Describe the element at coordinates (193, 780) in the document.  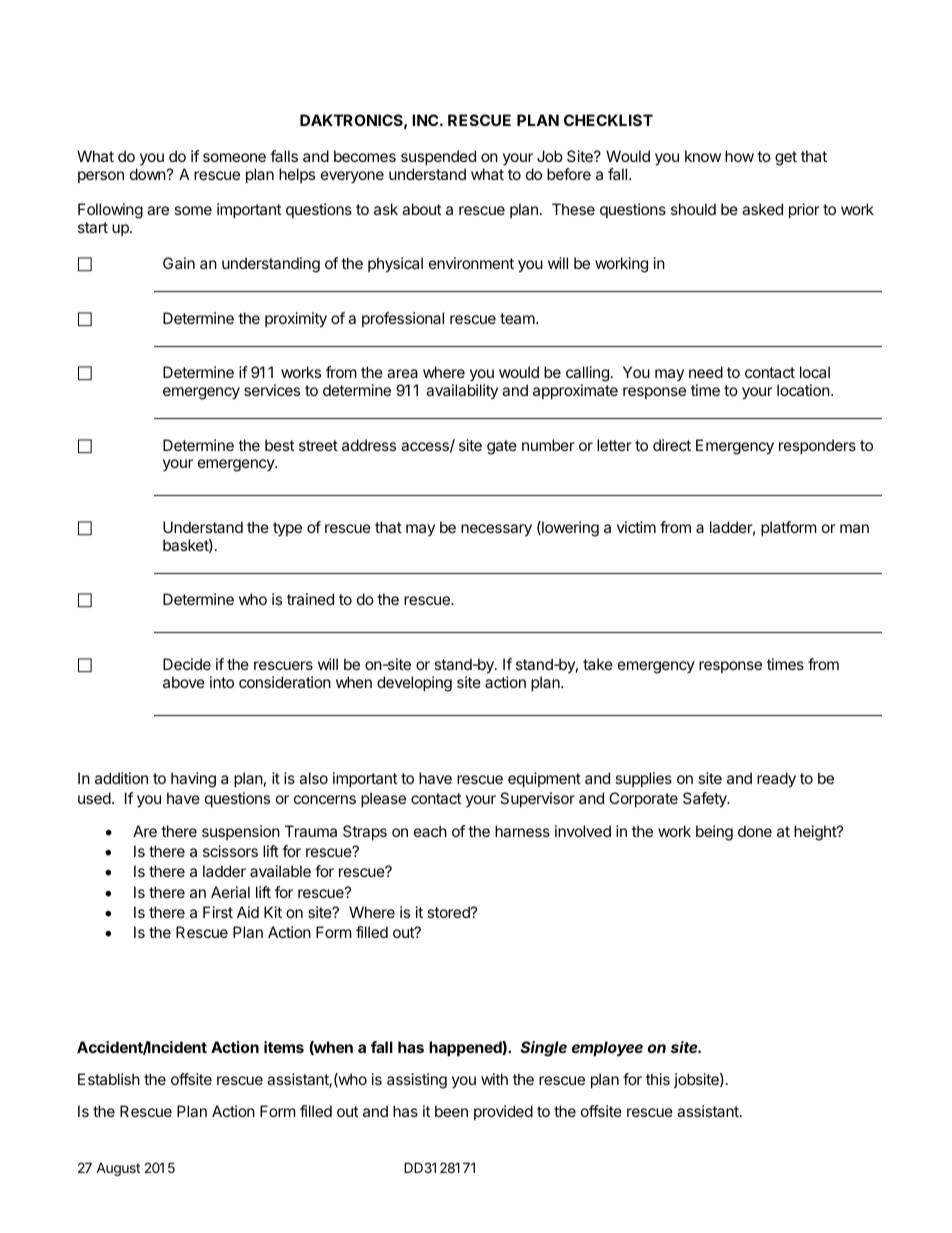
I see `having` at that location.
